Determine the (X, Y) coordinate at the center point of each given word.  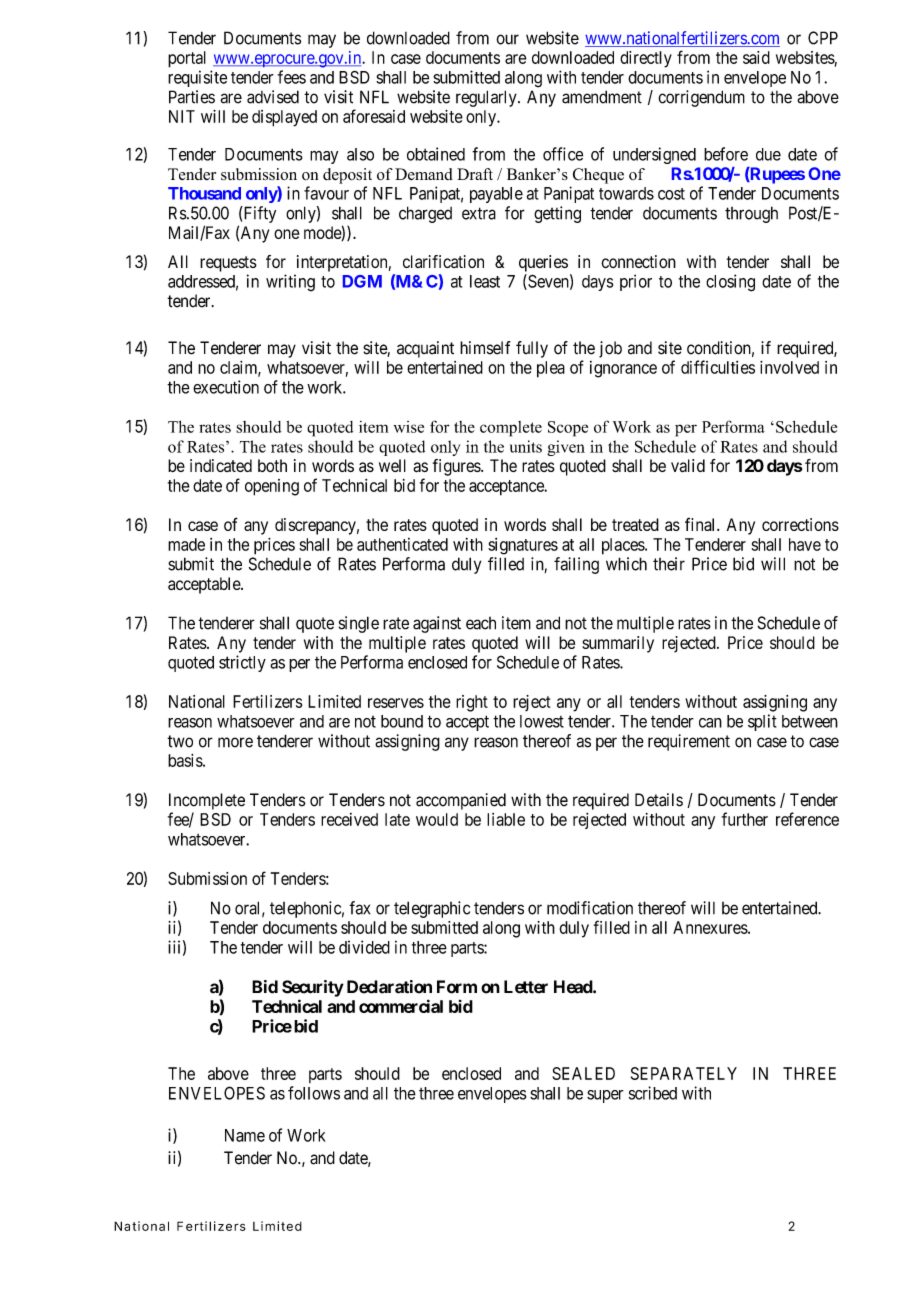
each (481, 623)
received (349, 819)
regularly (487, 98)
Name (245, 1135)
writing (290, 283)
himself (485, 348)
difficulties (718, 367)
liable (506, 819)
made (186, 544)
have (805, 544)
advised (273, 97)
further (745, 819)
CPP (823, 38)
